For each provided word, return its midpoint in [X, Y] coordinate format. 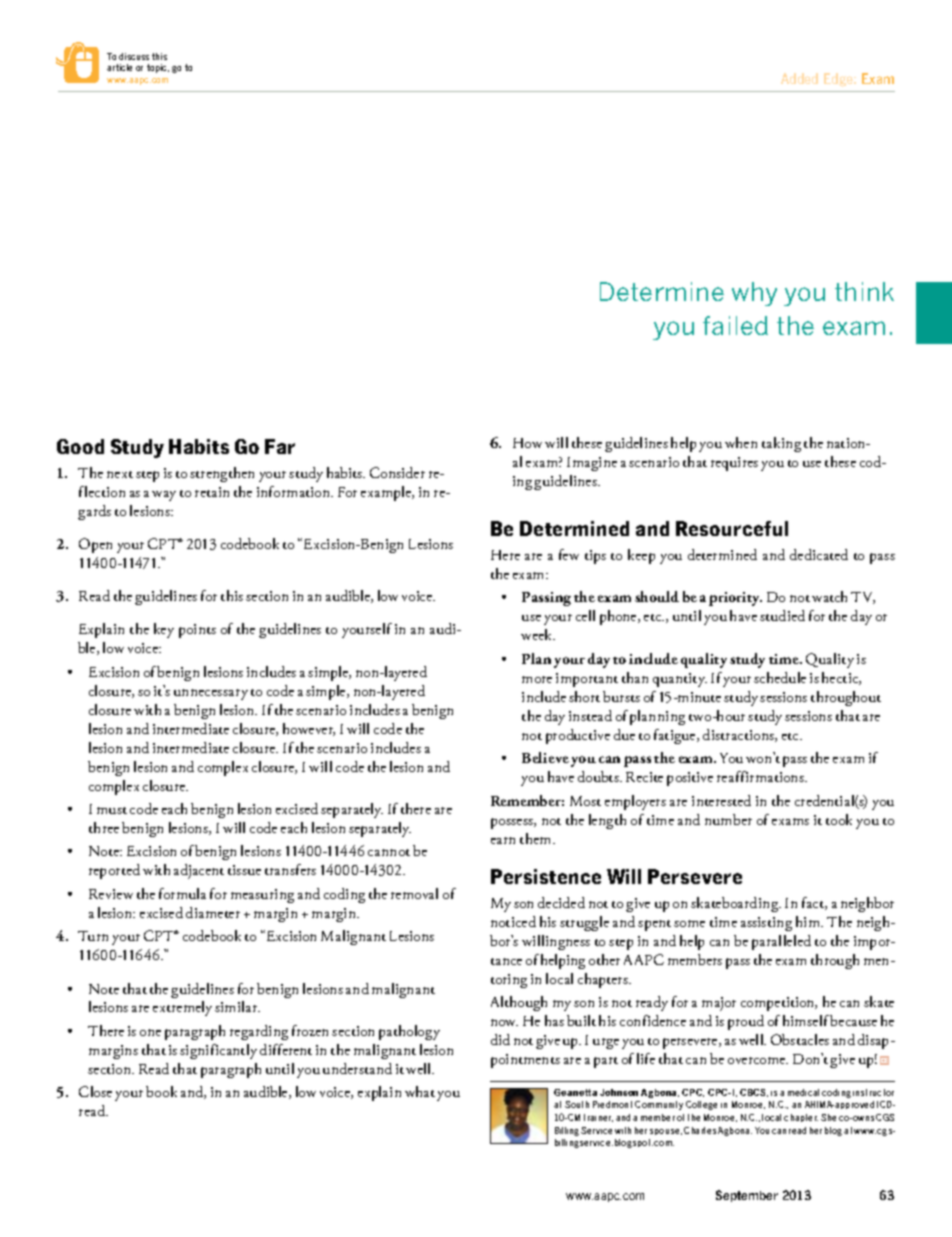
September [747, 1196]
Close [95, 1091]
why [754, 294]
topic [158, 68]
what [420, 1091]
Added [799, 78]
